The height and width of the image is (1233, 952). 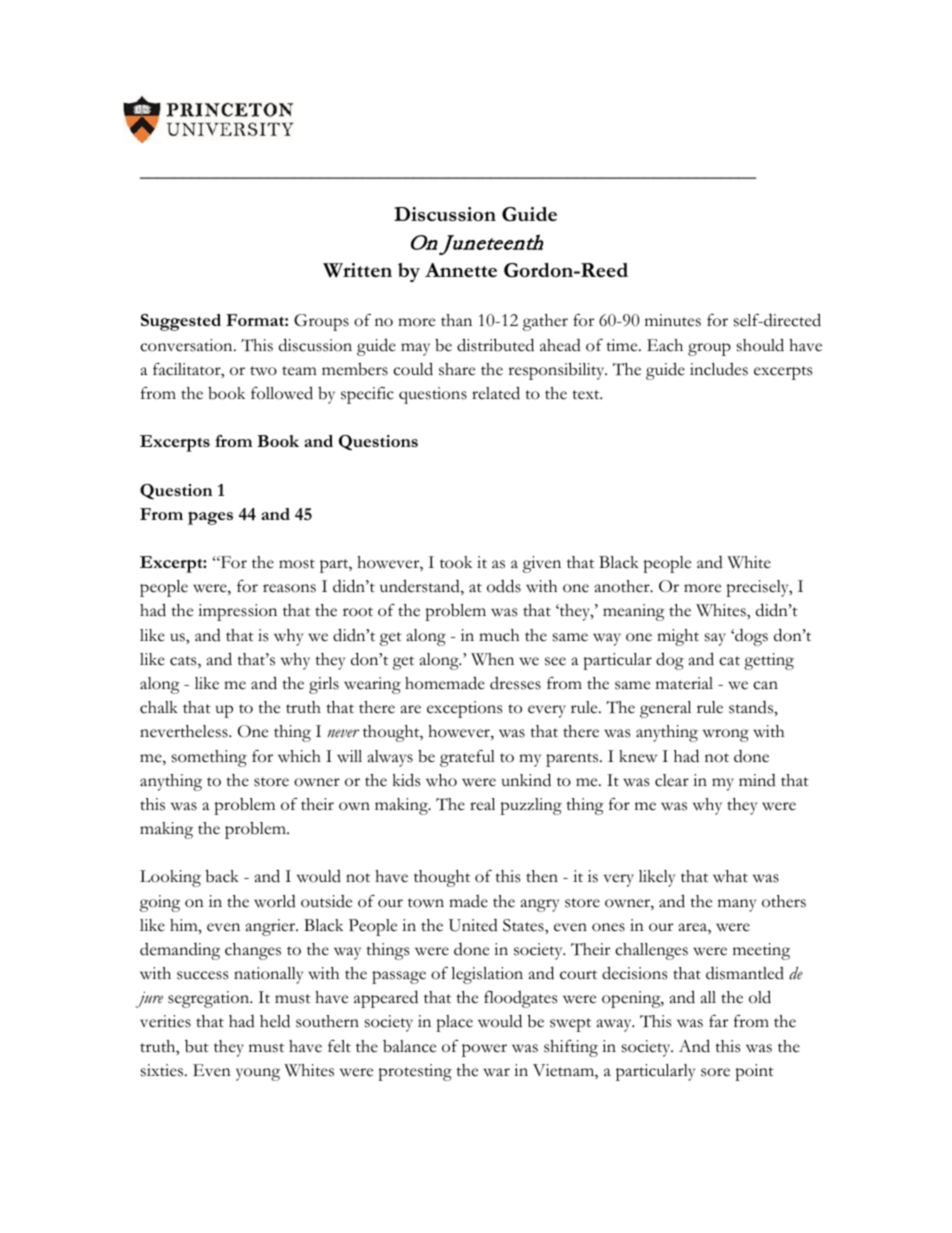 I want to click on young, so click(x=258, y=1074).
